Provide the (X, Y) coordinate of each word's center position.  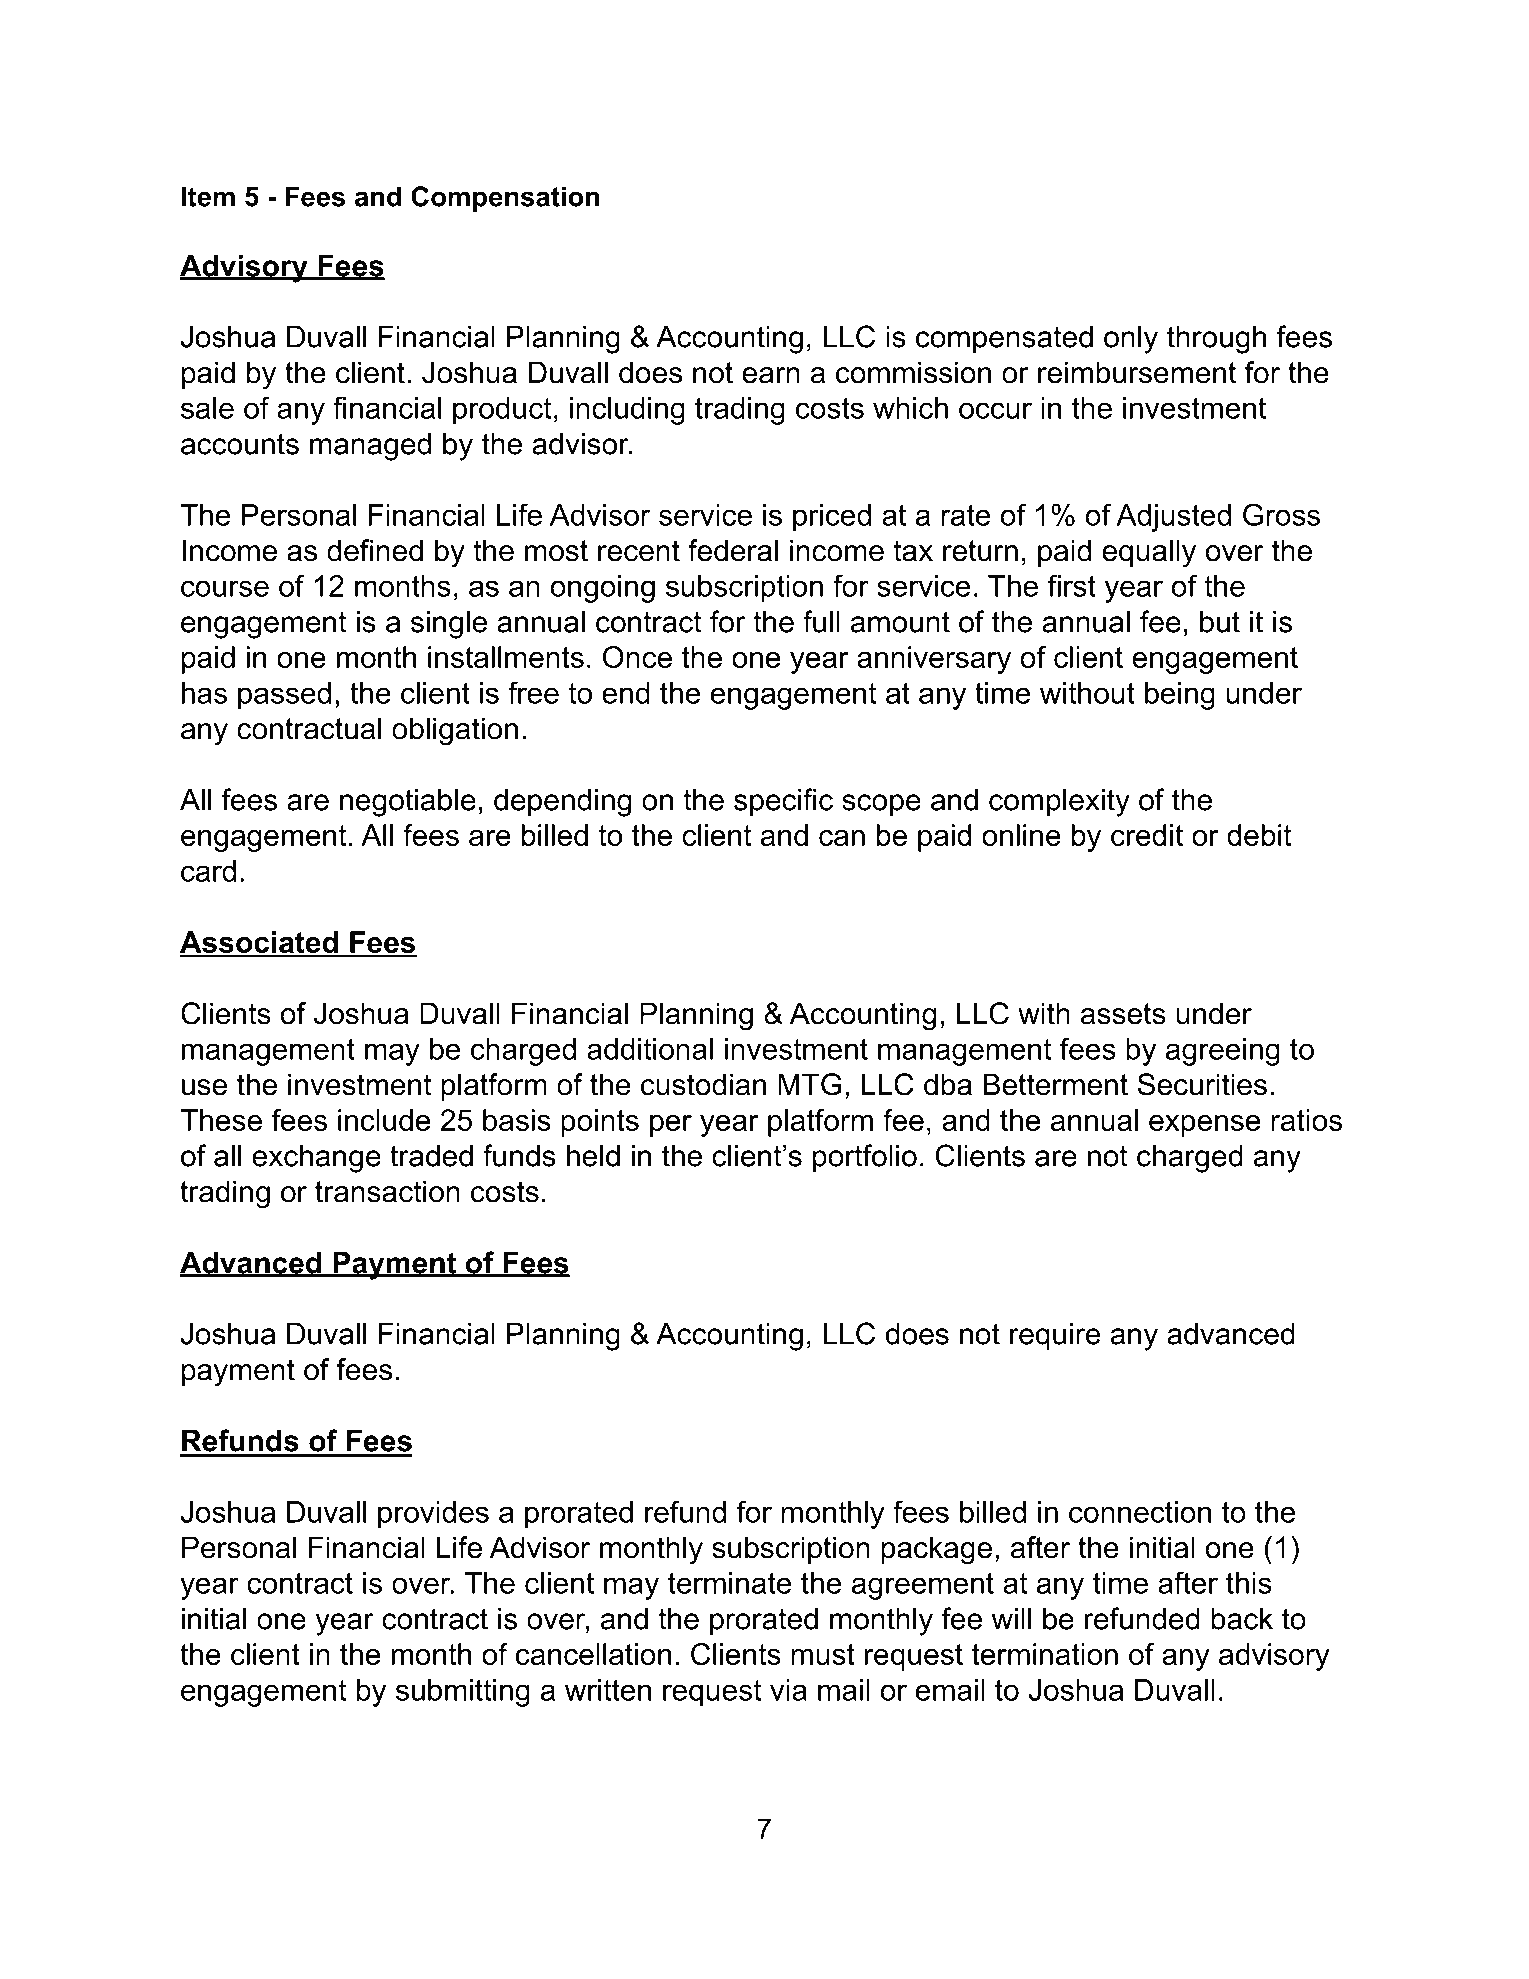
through (1216, 339)
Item (208, 196)
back (1242, 1618)
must (823, 1654)
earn (771, 375)
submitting (463, 1693)
